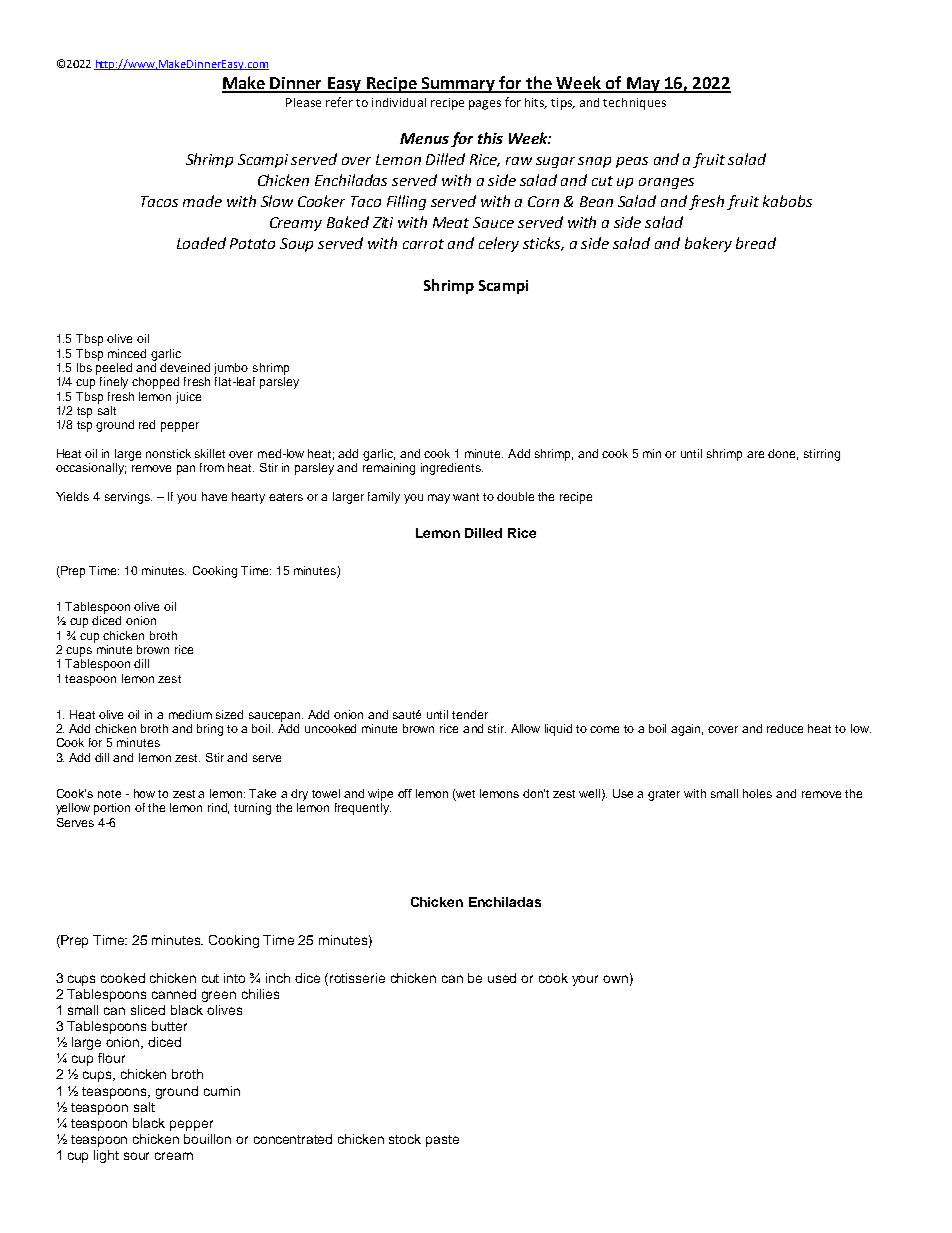 The image size is (952, 1233). I want to click on Menus, so click(424, 138).
